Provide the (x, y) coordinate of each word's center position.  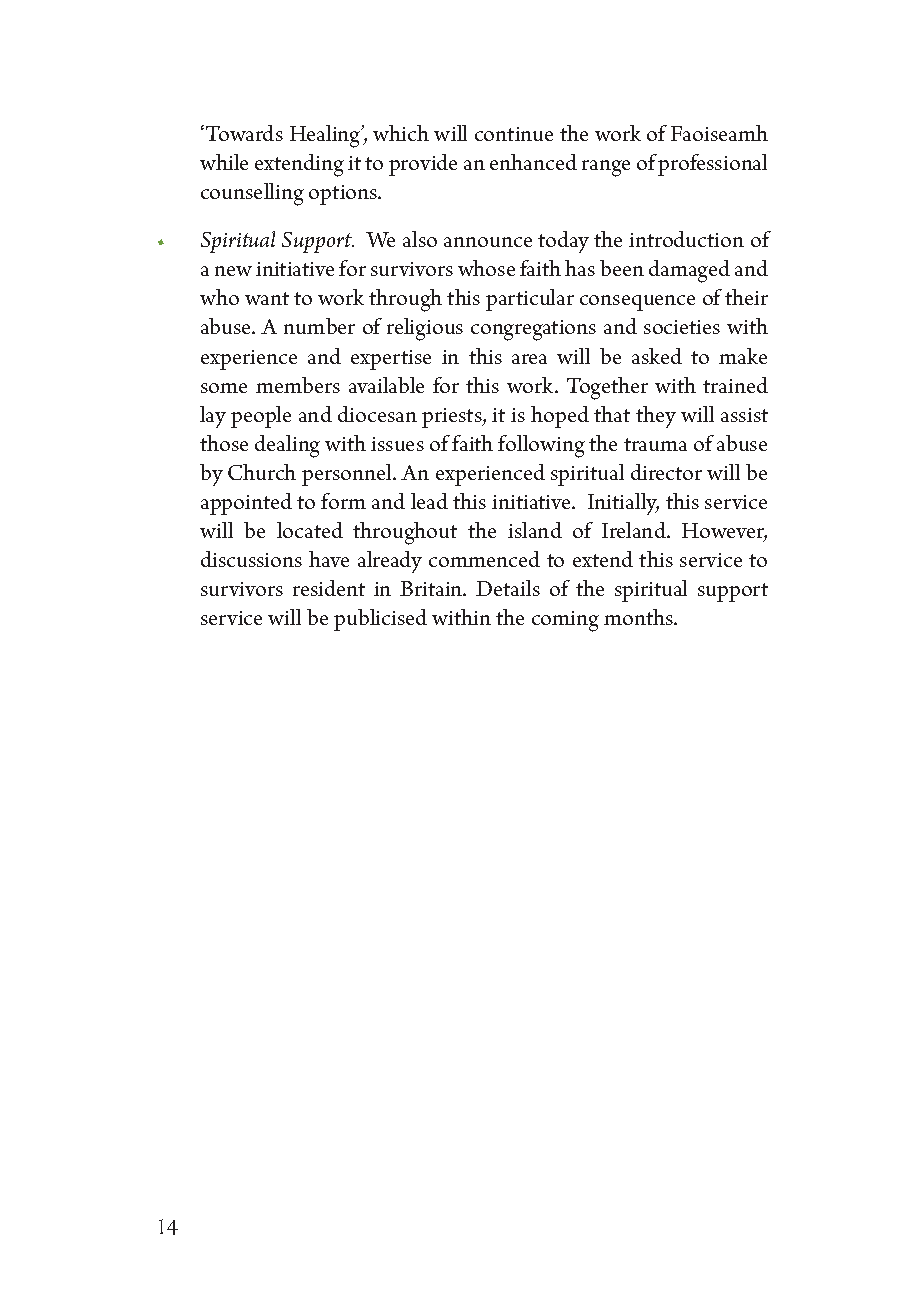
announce (488, 242)
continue (514, 134)
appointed (246, 504)
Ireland (635, 530)
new (233, 271)
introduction (686, 239)
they (656, 417)
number (319, 326)
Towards (243, 133)
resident (329, 588)
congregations (533, 330)
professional (712, 165)
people (261, 417)
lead (429, 501)
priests (453, 418)
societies (682, 327)
